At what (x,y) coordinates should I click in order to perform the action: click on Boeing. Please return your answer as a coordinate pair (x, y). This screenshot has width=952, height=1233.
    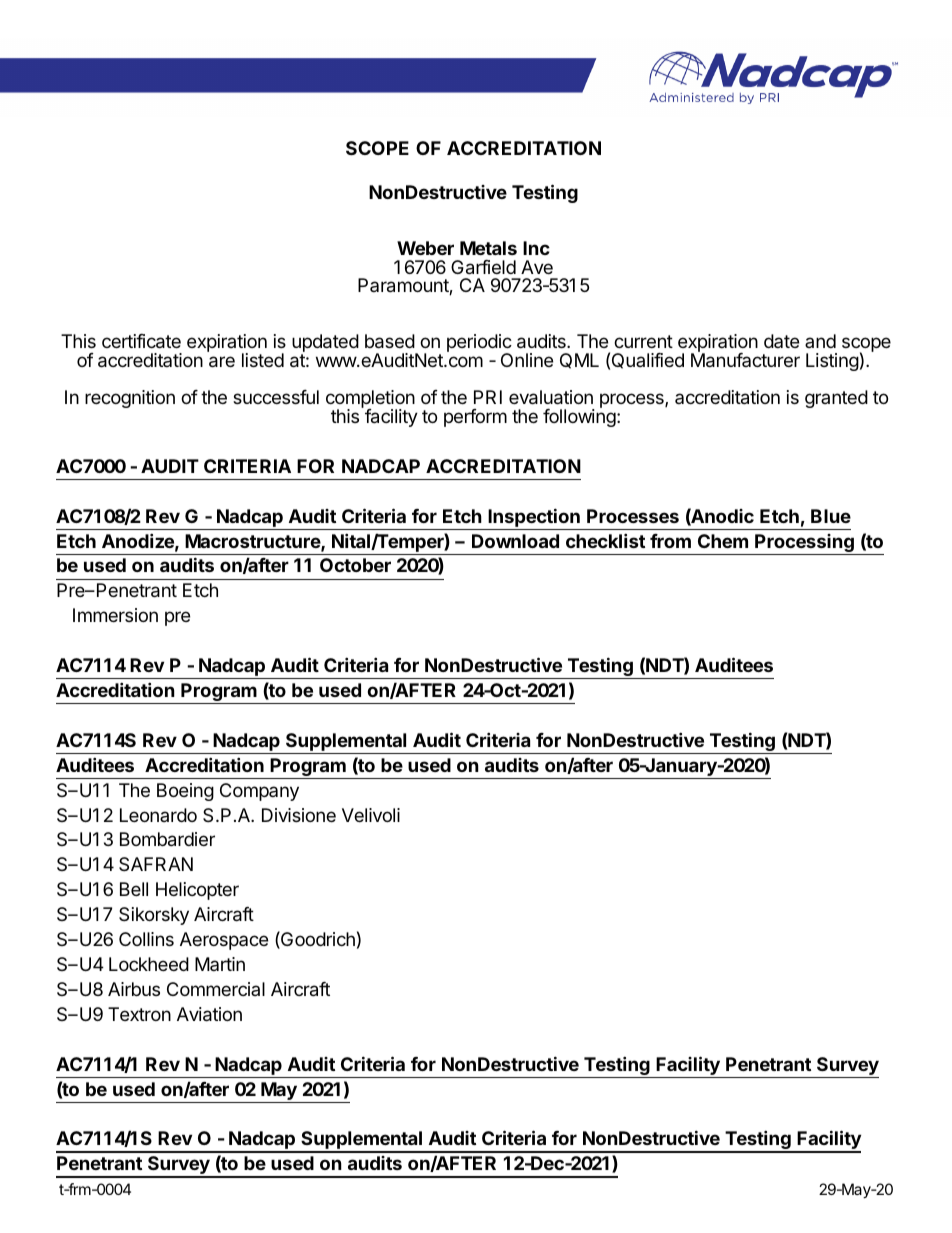
    Looking at the image, I should click on (185, 792).
